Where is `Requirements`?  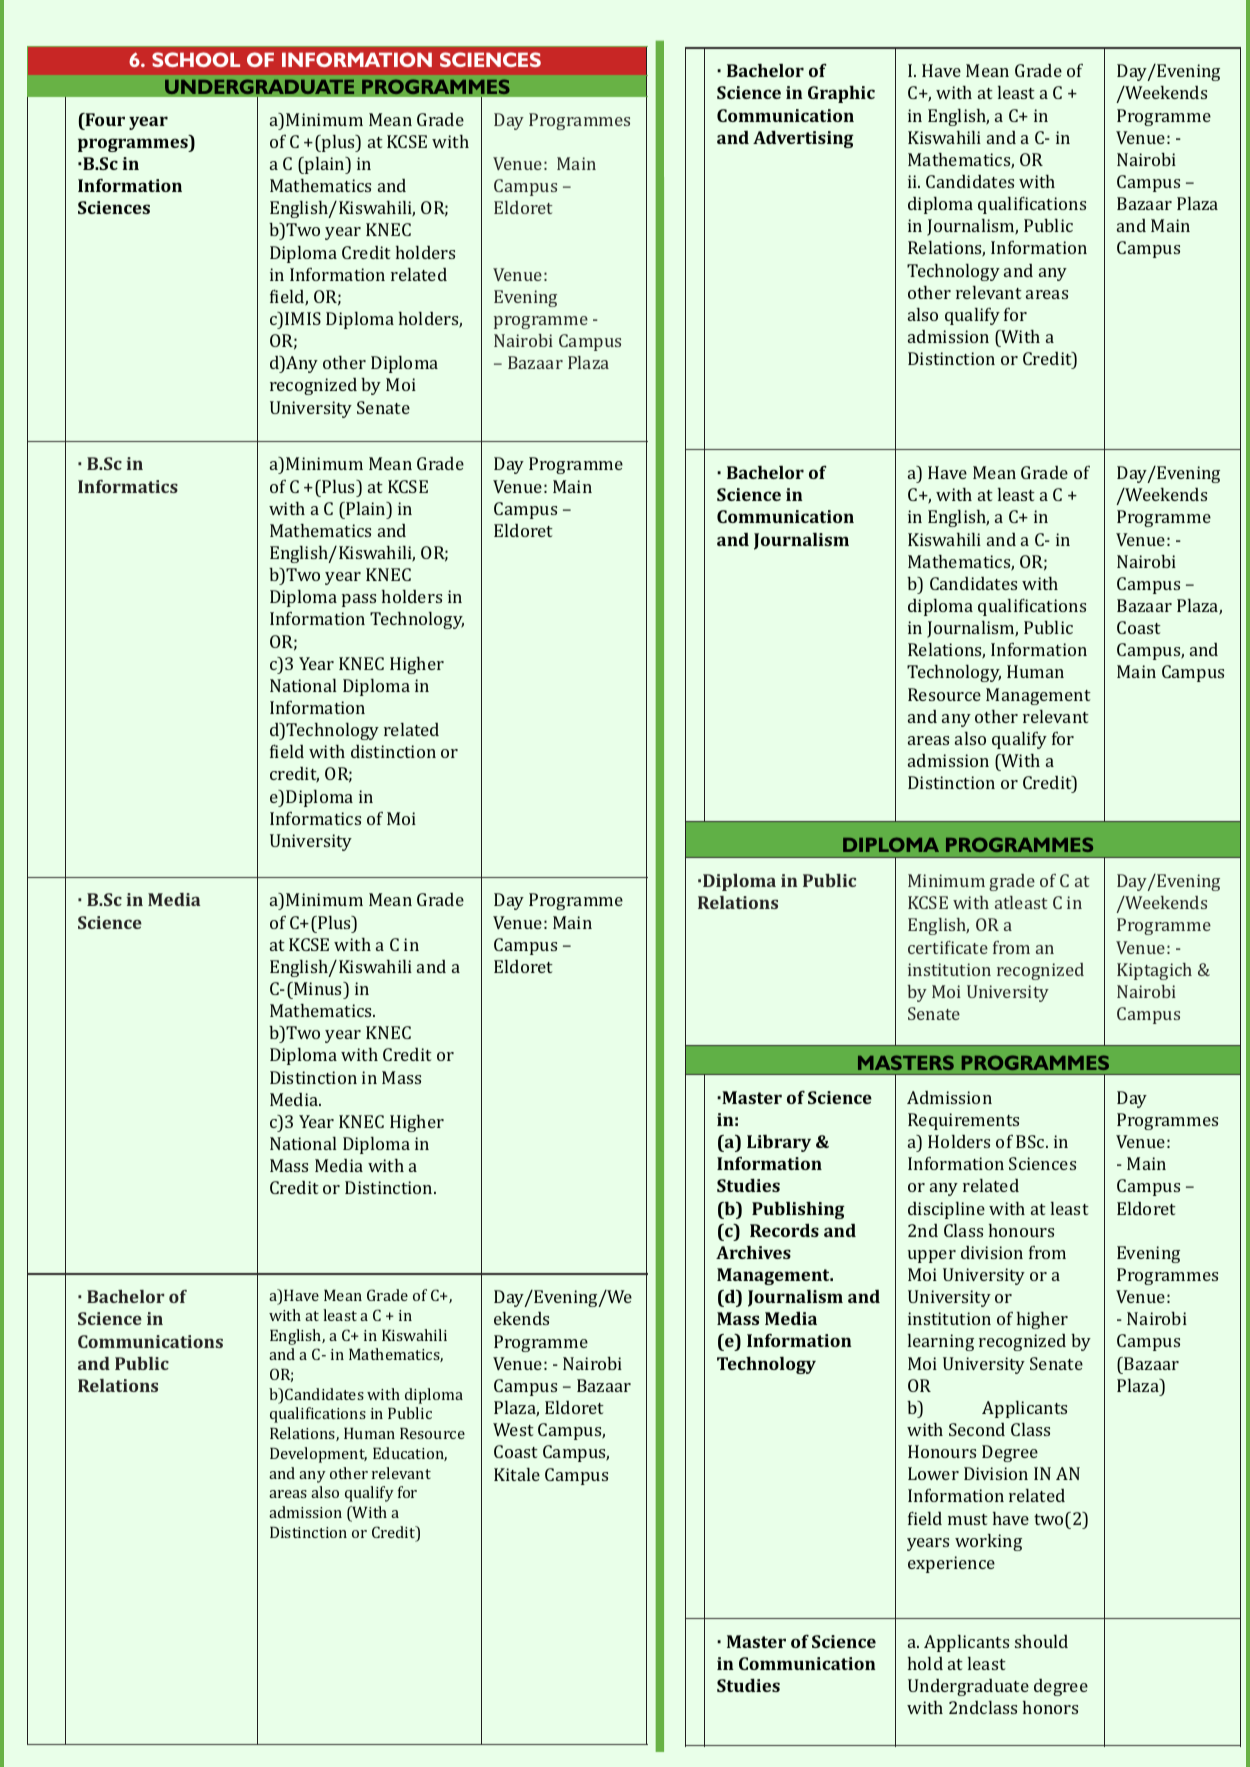 Requirements is located at coordinates (963, 1121).
